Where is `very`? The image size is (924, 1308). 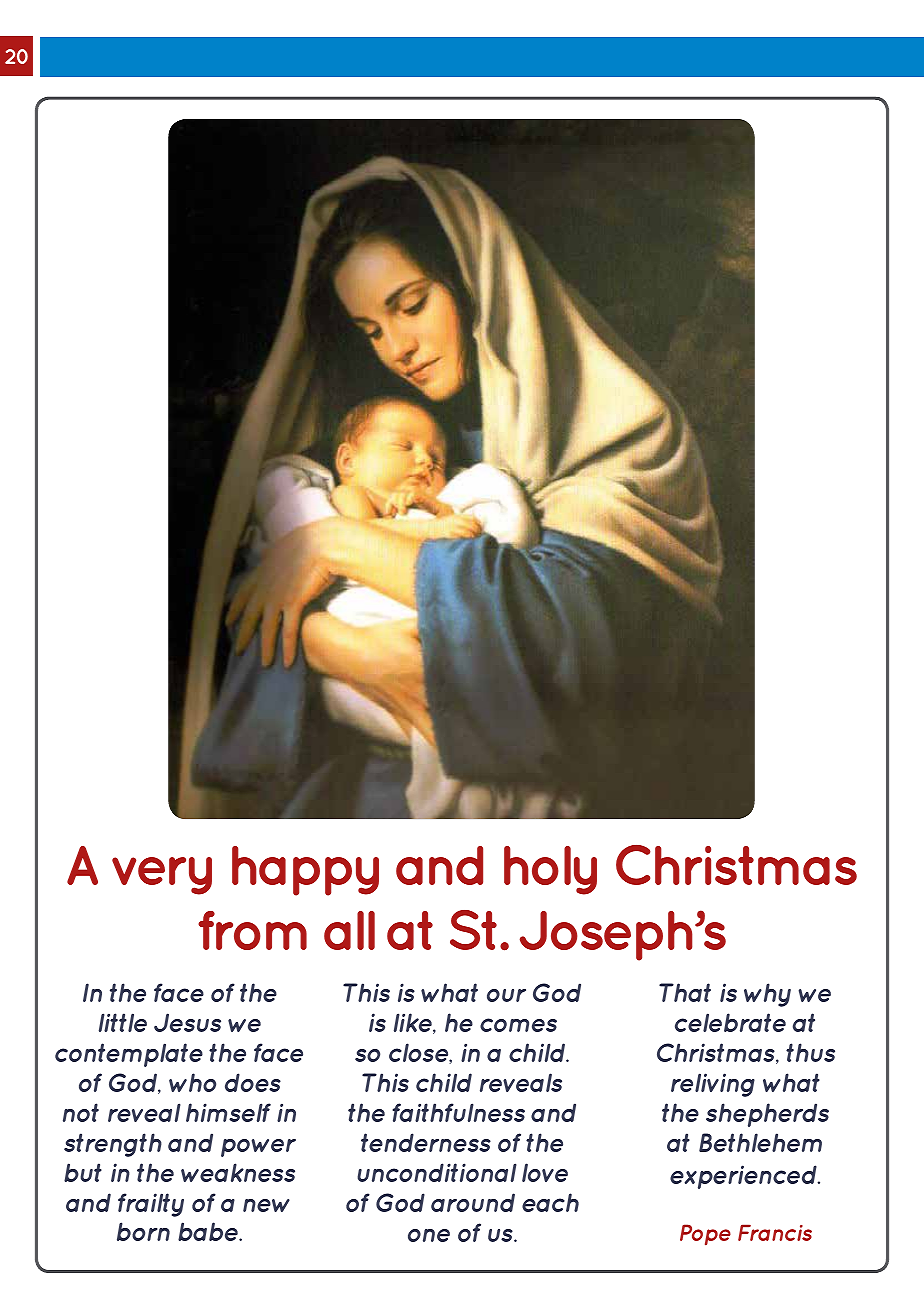 very is located at coordinates (162, 876).
